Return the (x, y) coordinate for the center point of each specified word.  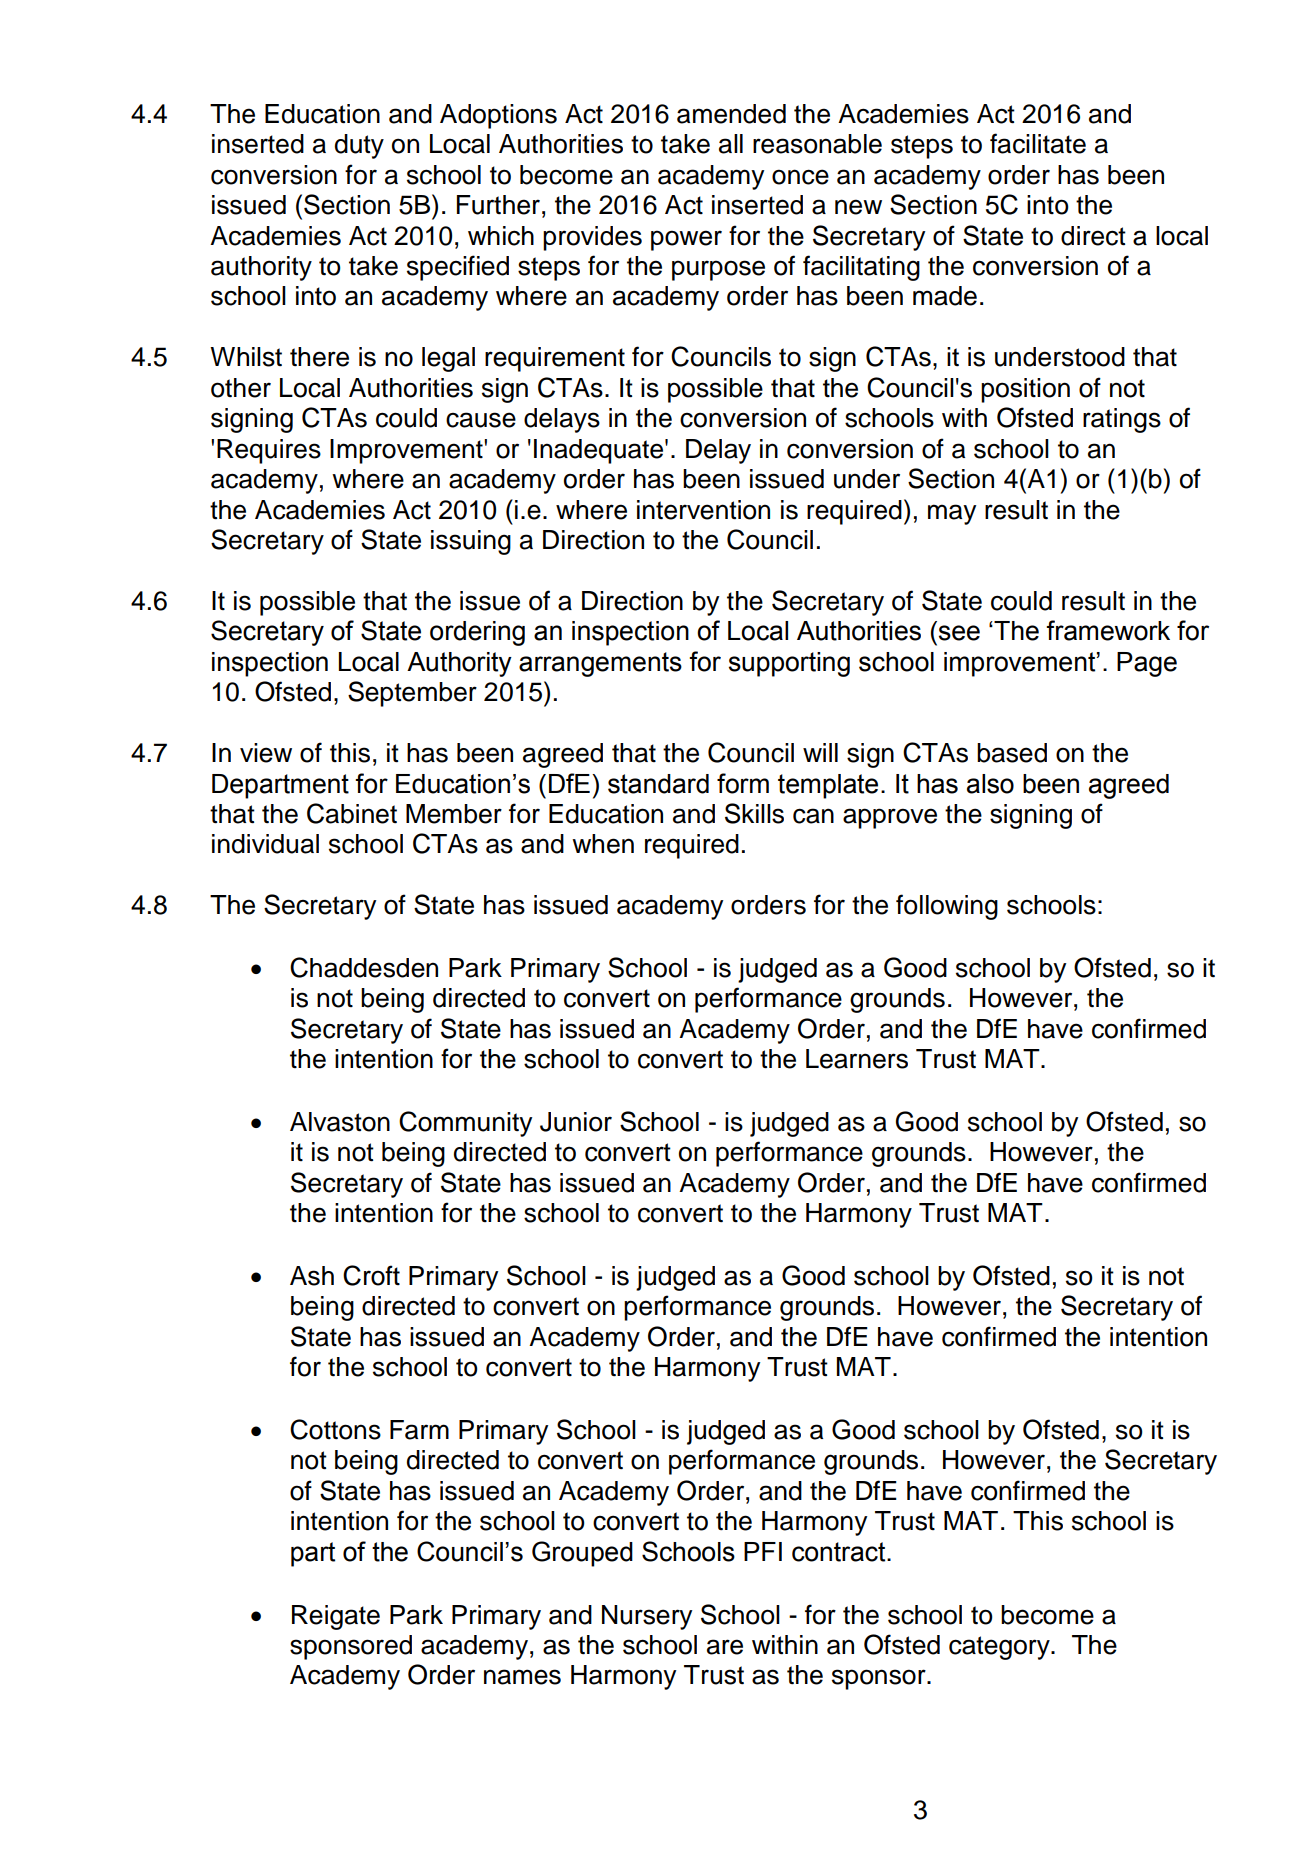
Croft (371, 1275)
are (725, 1647)
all (731, 144)
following (947, 907)
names (522, 1677)
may (952, 514)
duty (359, 146)
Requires (269, 451)
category (1000, 1648)
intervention (703, 510)
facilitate (1038, 143)
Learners (857, 1059)
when (603, 844)
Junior (576, 1122)
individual (265, 844)
